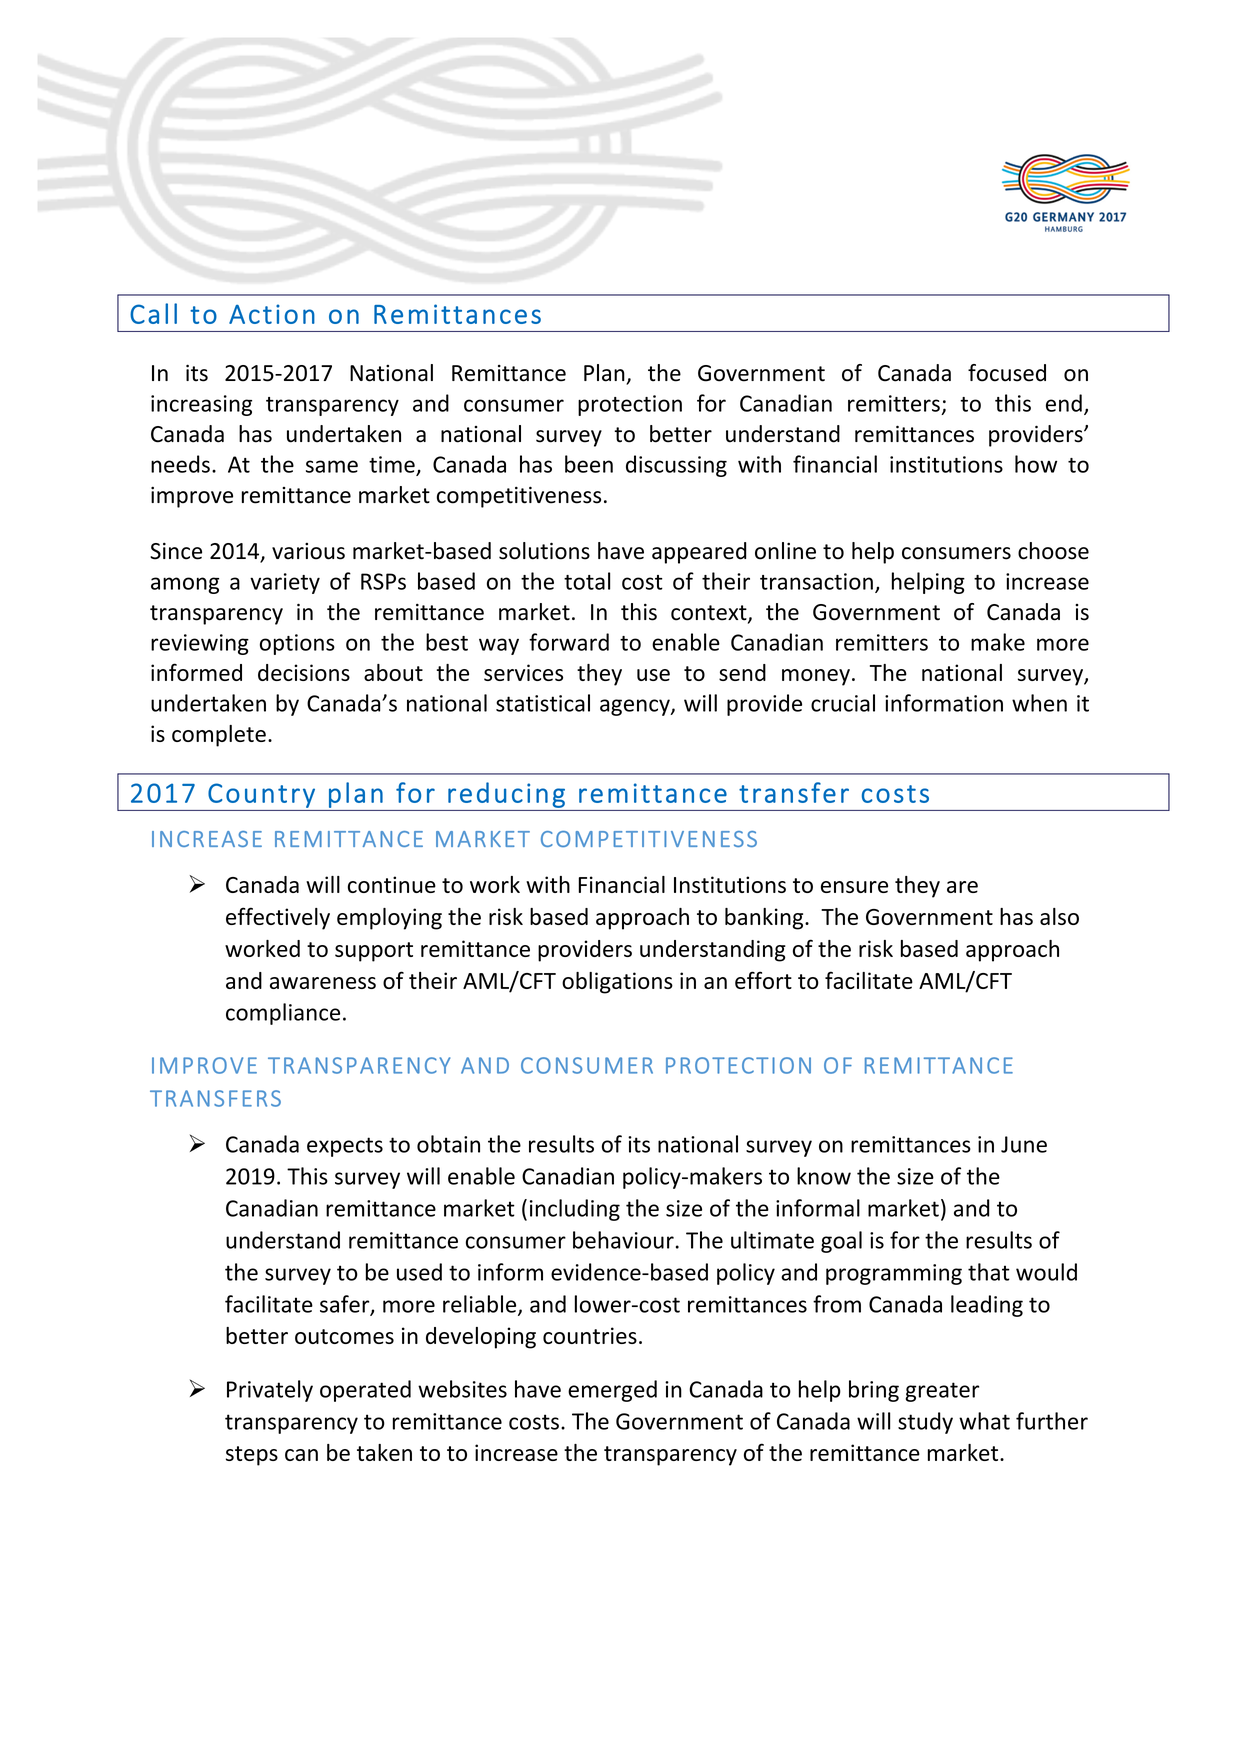 The image size is (1239, 1754). Describe the element at coordinates (1039, 703) in the image. I see `when` at that location.
